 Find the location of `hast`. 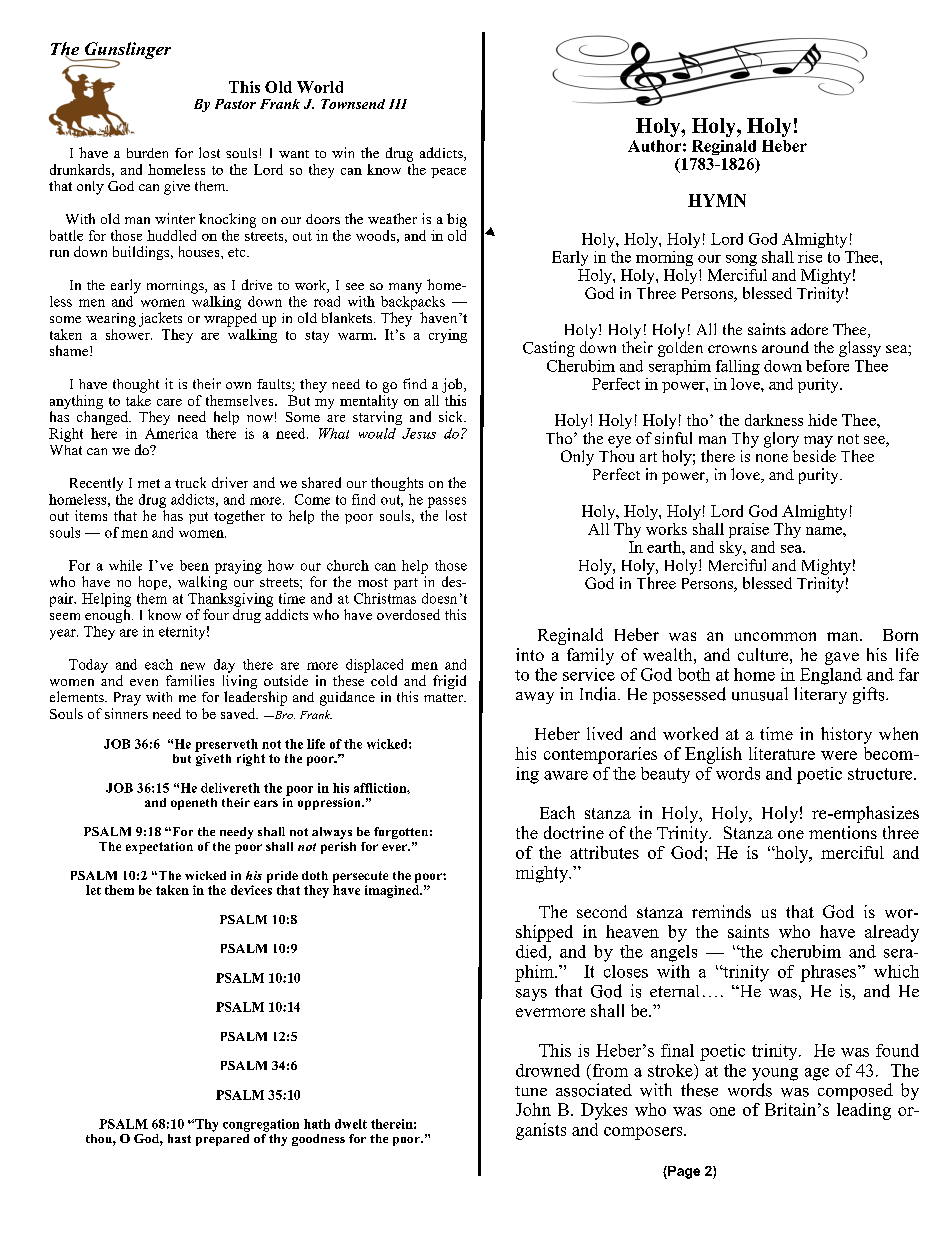

hast is located at coordinates (179, 1138).
